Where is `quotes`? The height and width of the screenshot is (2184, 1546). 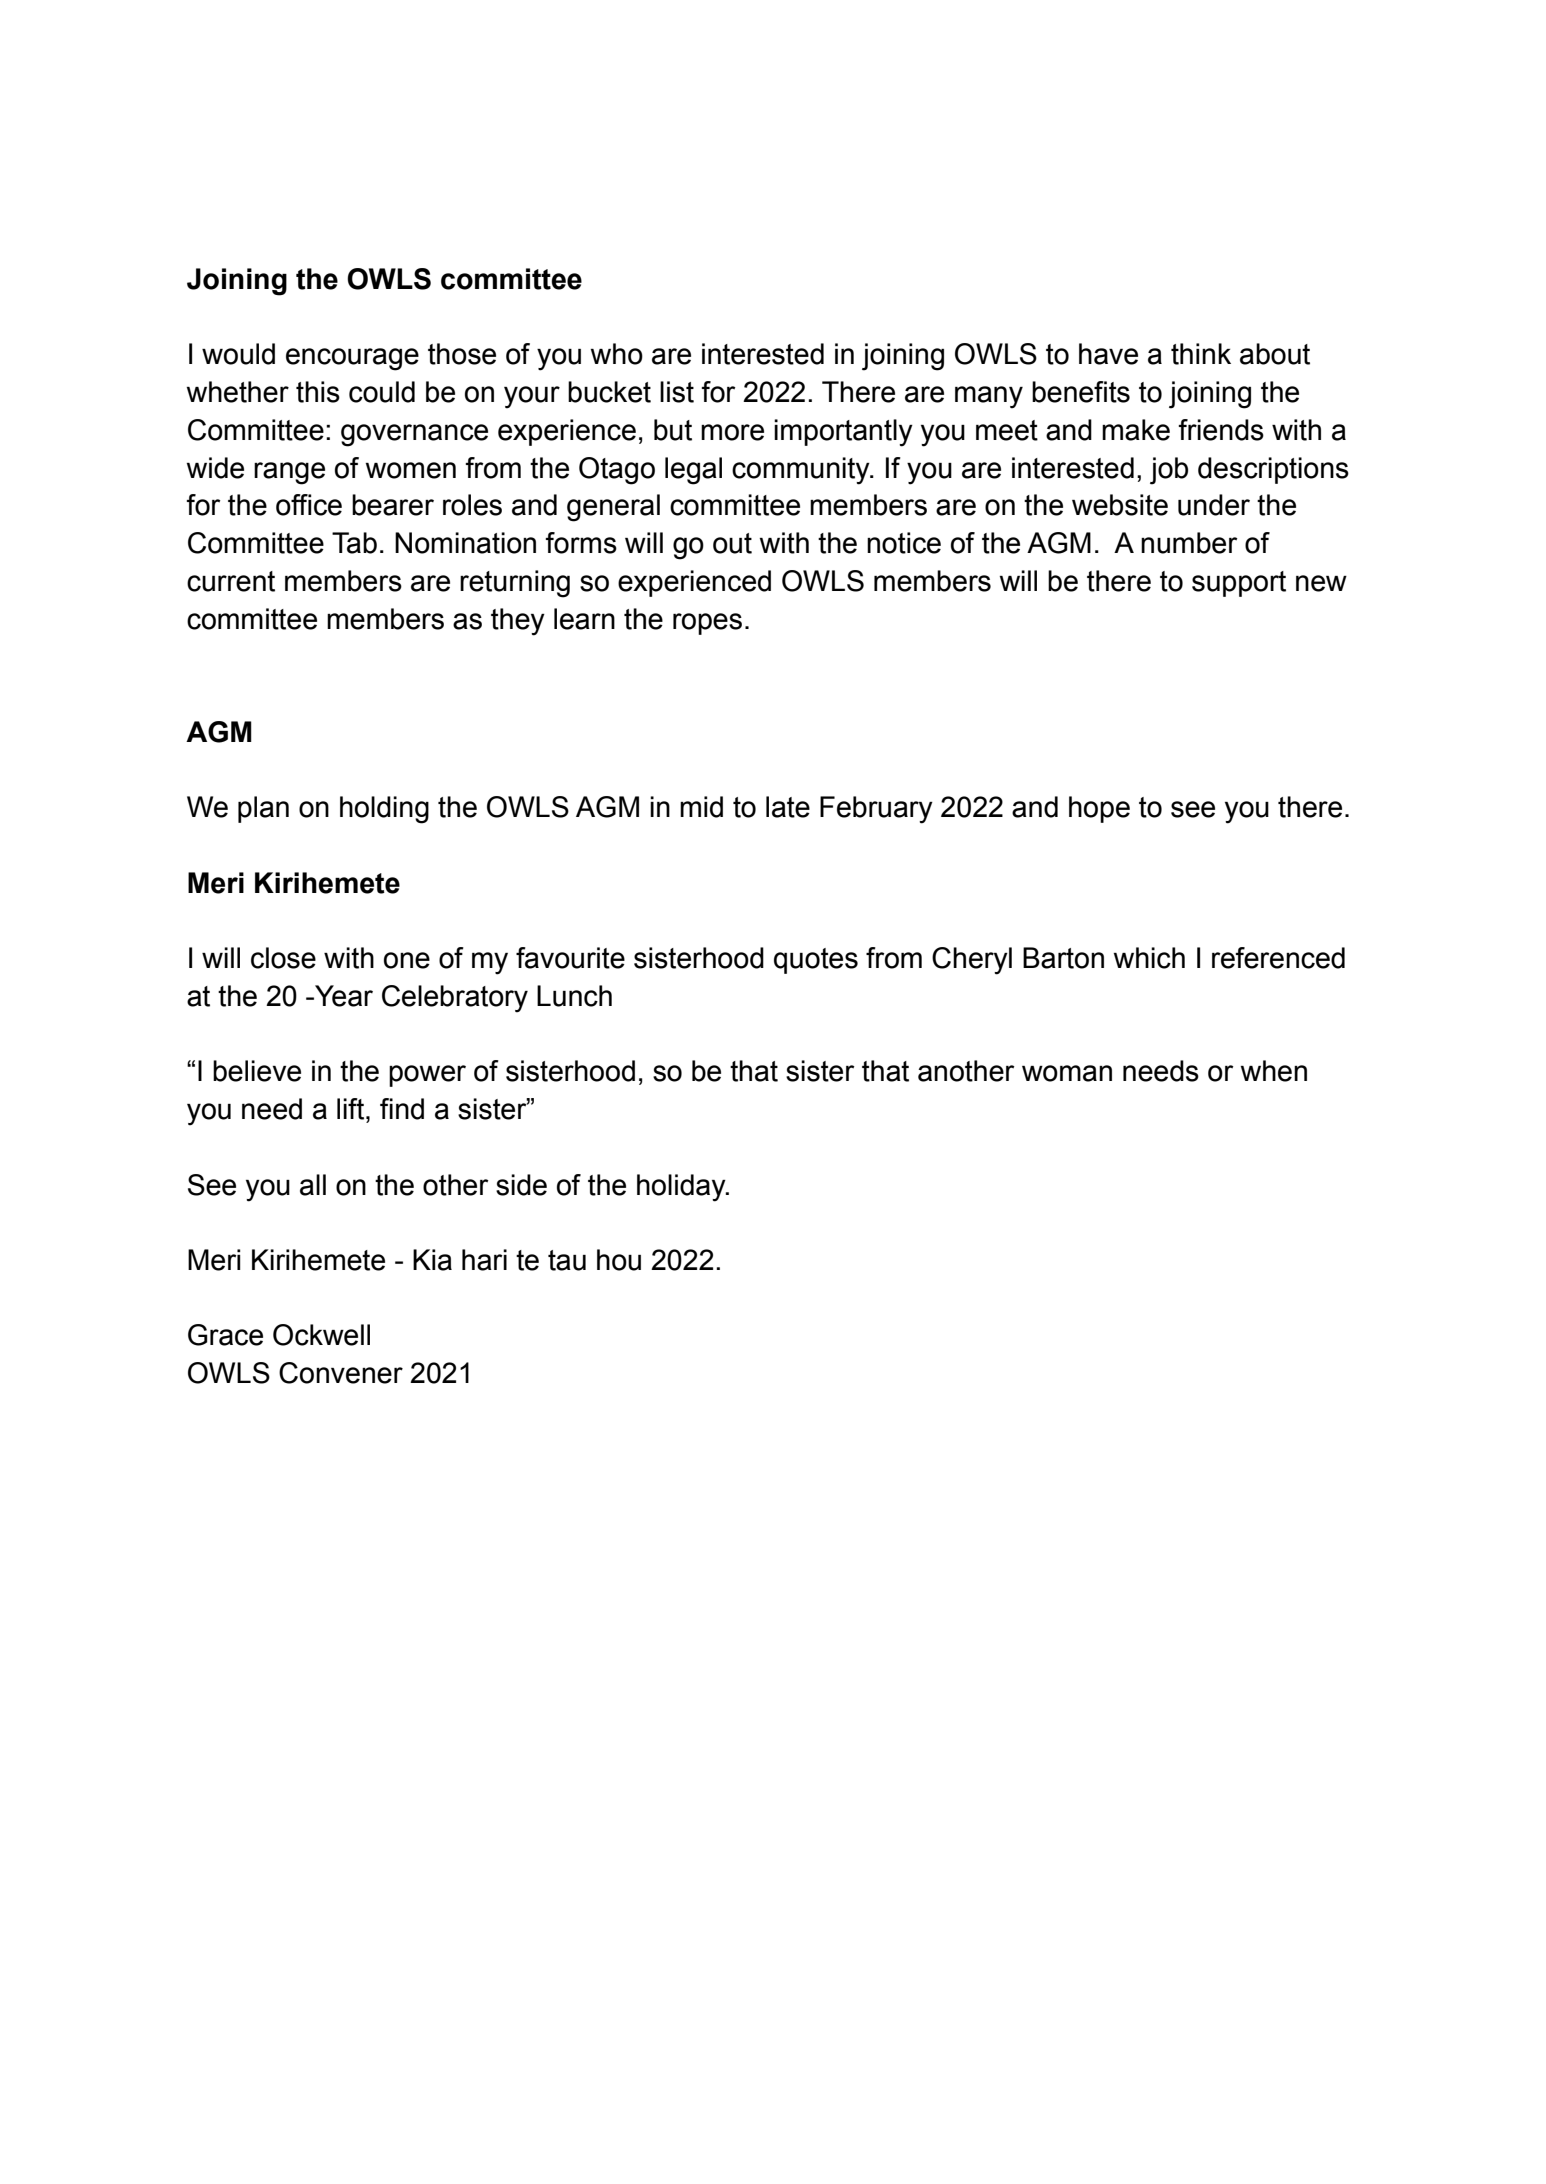
quotes is located at coordinates (816, 961).
